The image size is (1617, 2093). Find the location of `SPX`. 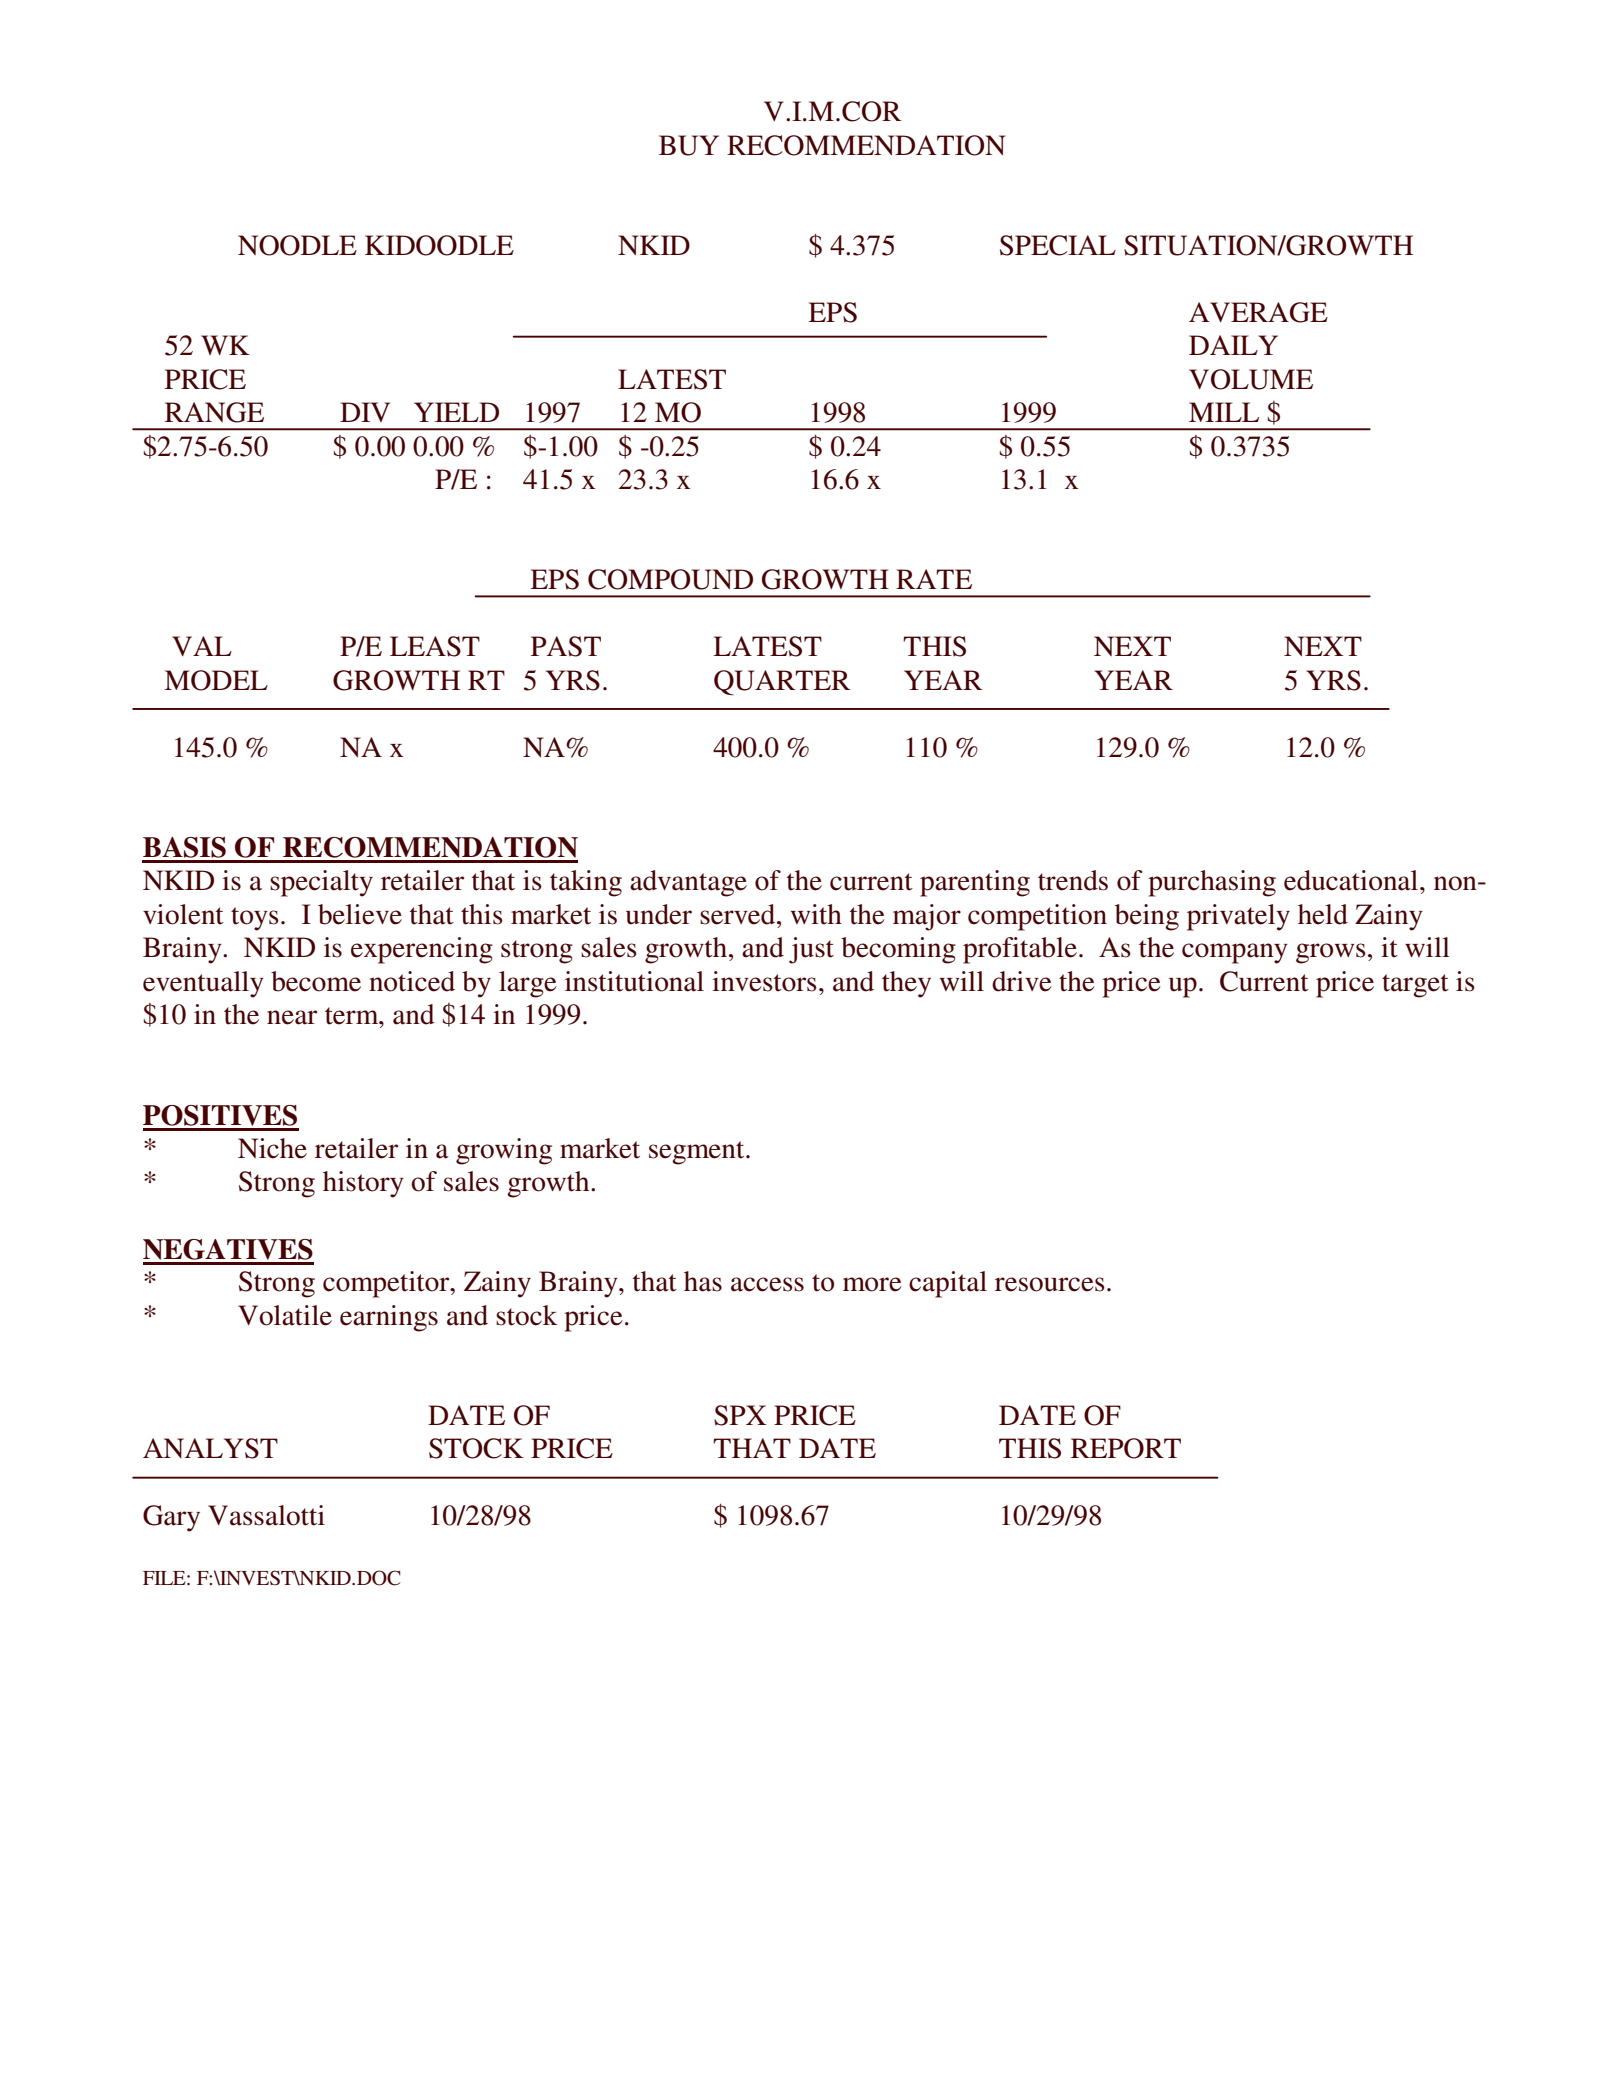

SPX is located at coordinates (740, 1415).
